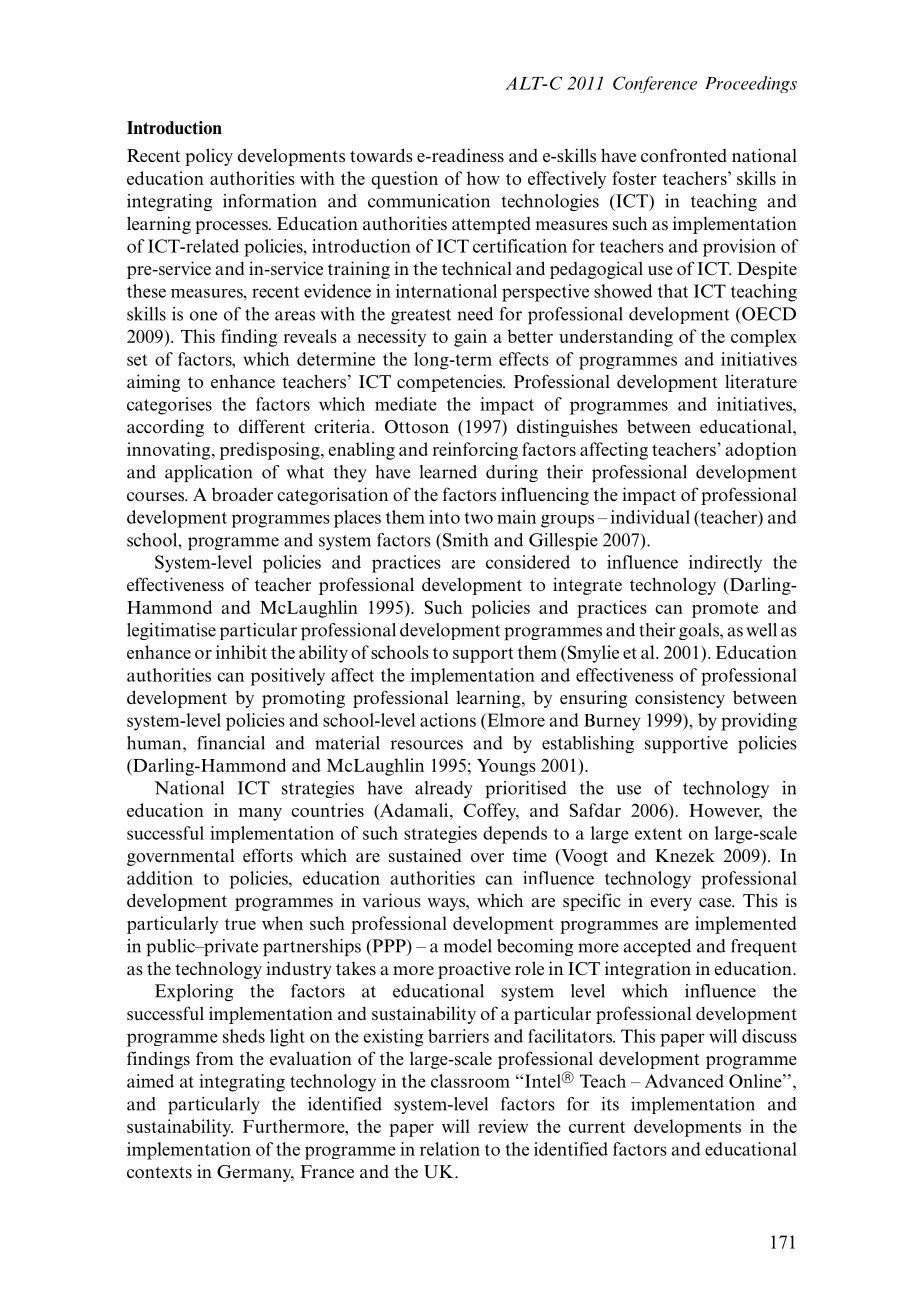 This image has width=922, height=1316. I want to click on goals, so click(700, 631).
